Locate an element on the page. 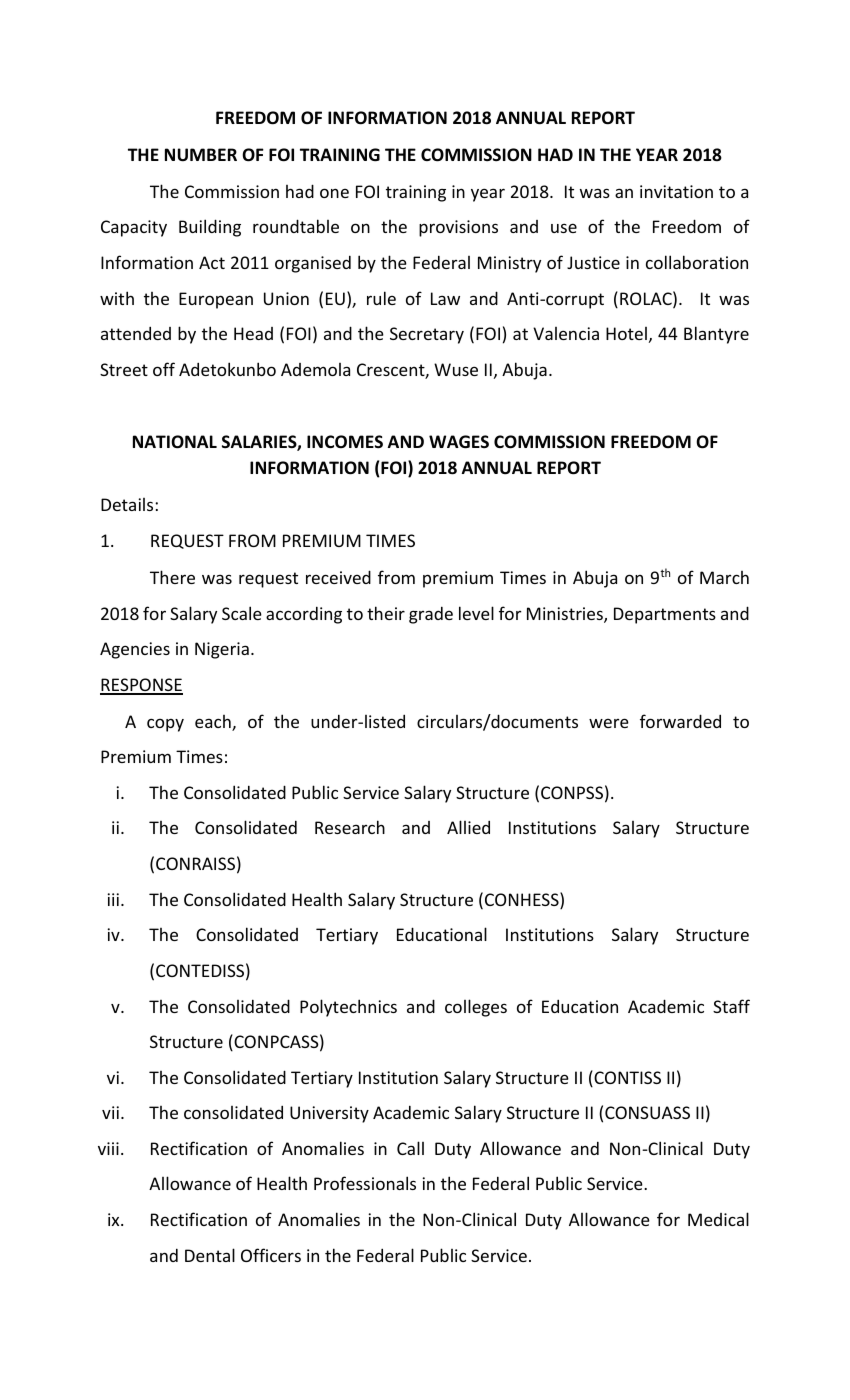 The width and height of the document is (850, 1400). Dental is located at coordinates (210, 1255).
